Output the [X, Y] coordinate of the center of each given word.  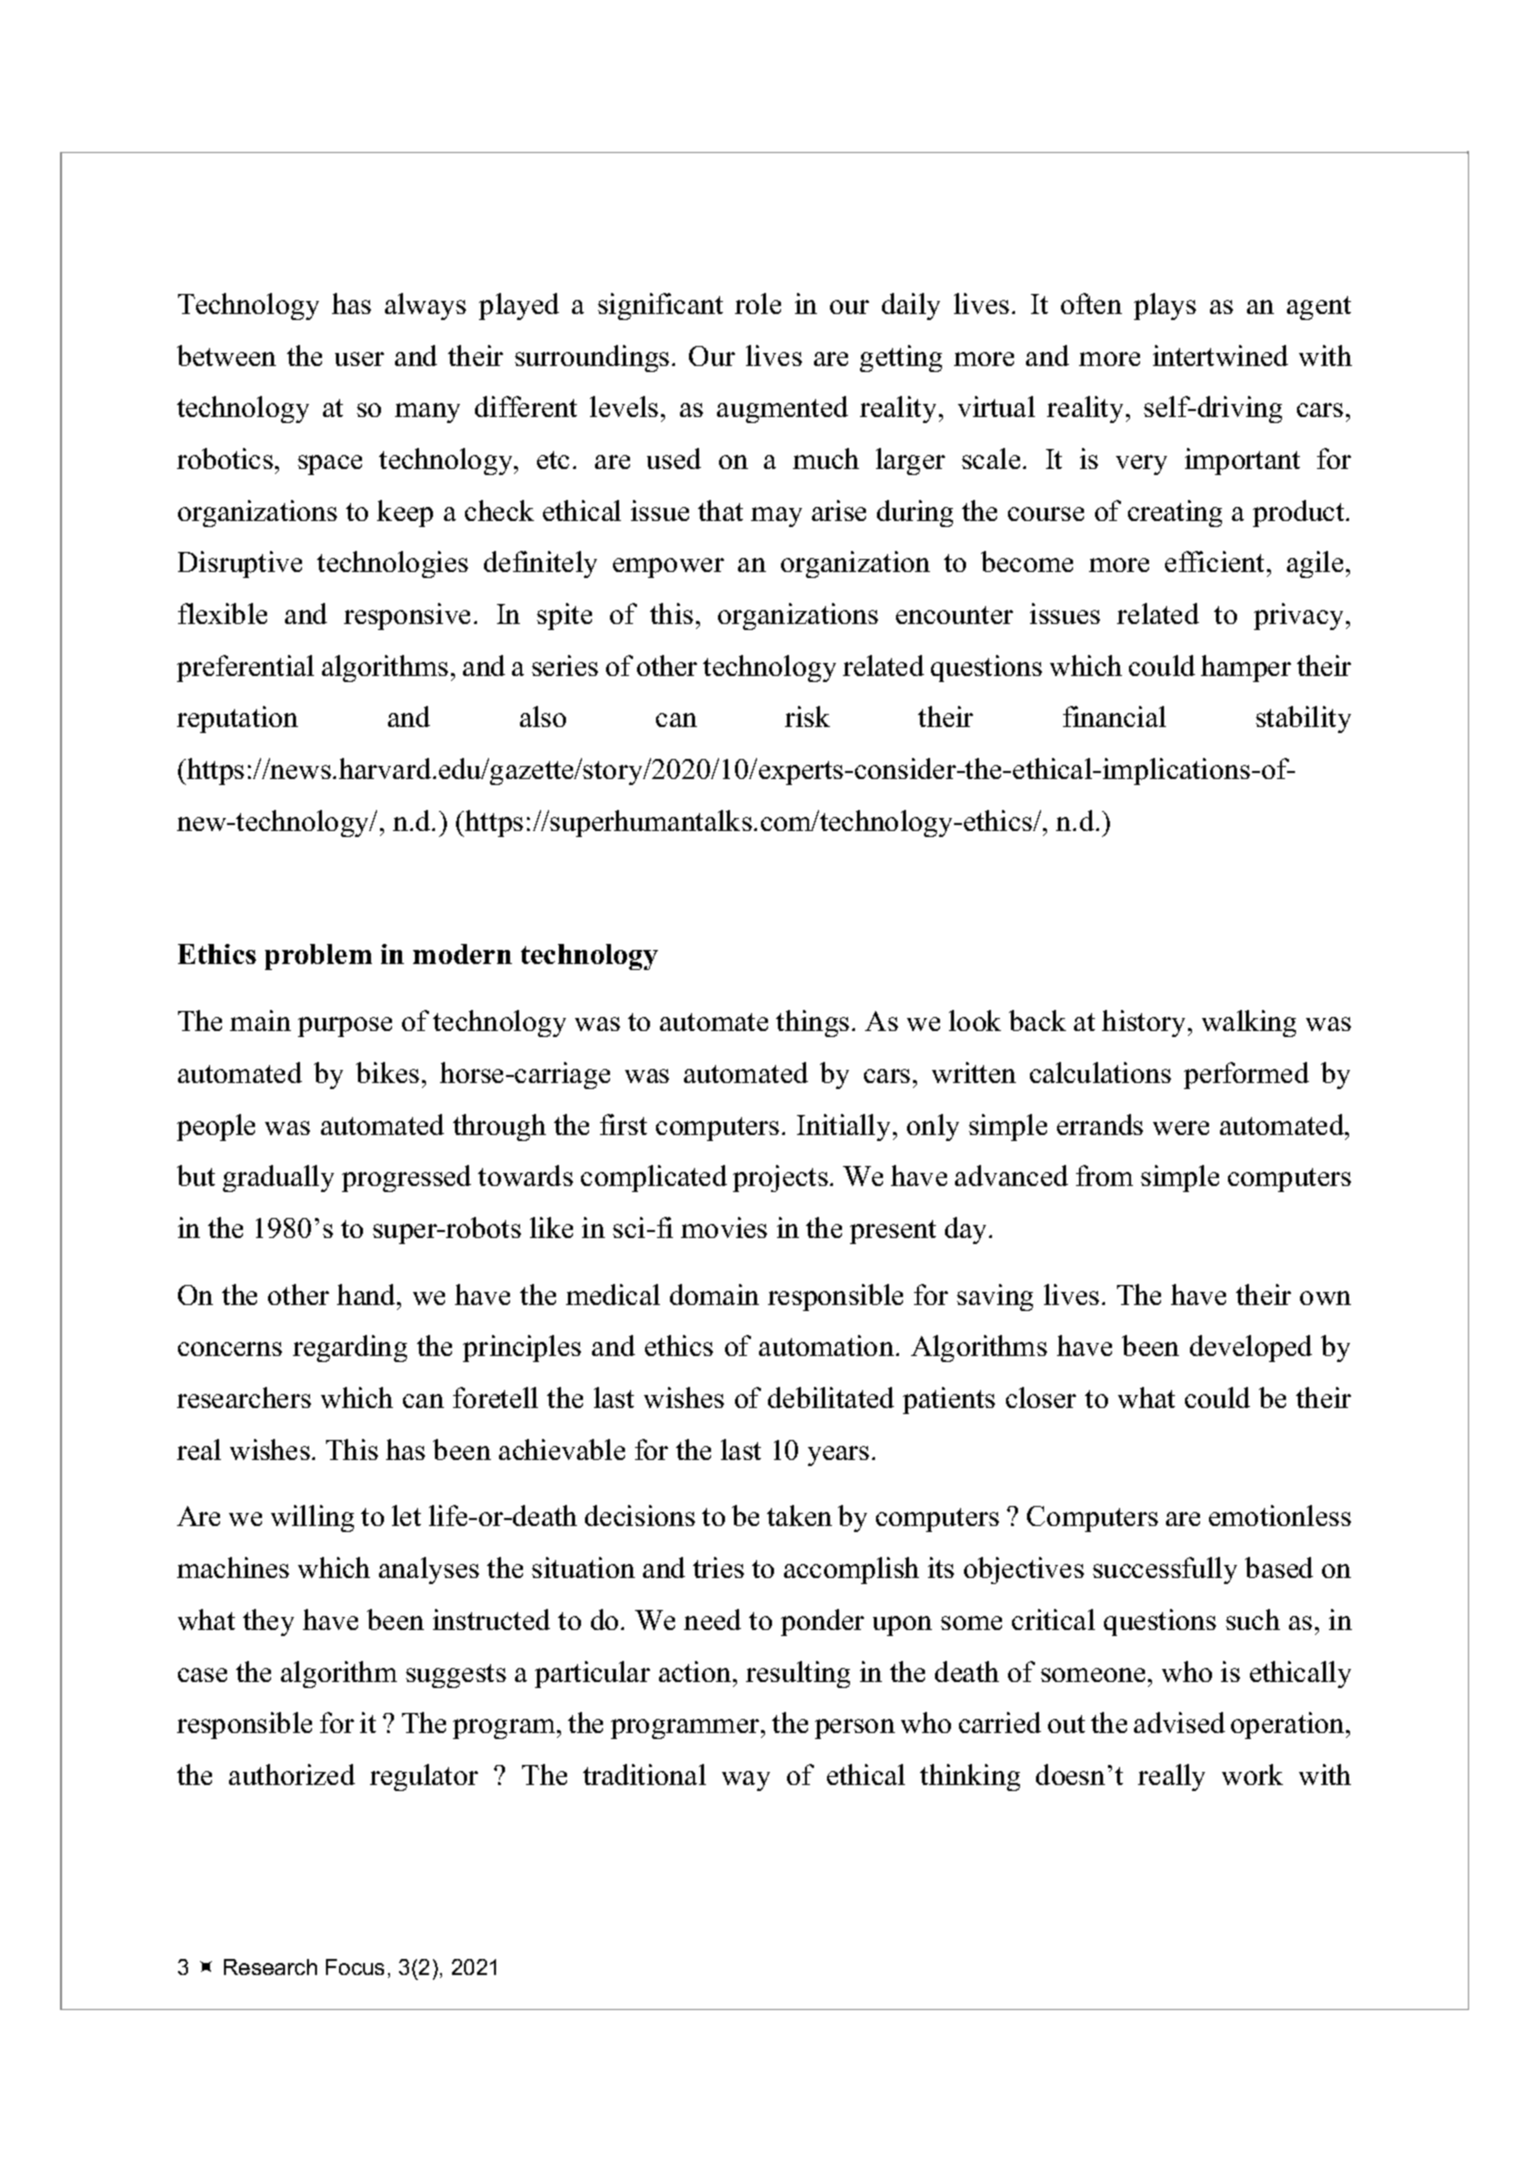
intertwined [1220, 355]
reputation [237, 719]
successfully [1165, 1570]
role [758, 303]
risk [807, 716]
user [359, 359]
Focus [355, 1967]
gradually [278, 1178]
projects [780, 1178]
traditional [644, 1774]
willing [312, 1518]
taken [799, 1515]
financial [1114, 716]
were [1181, 1128]
